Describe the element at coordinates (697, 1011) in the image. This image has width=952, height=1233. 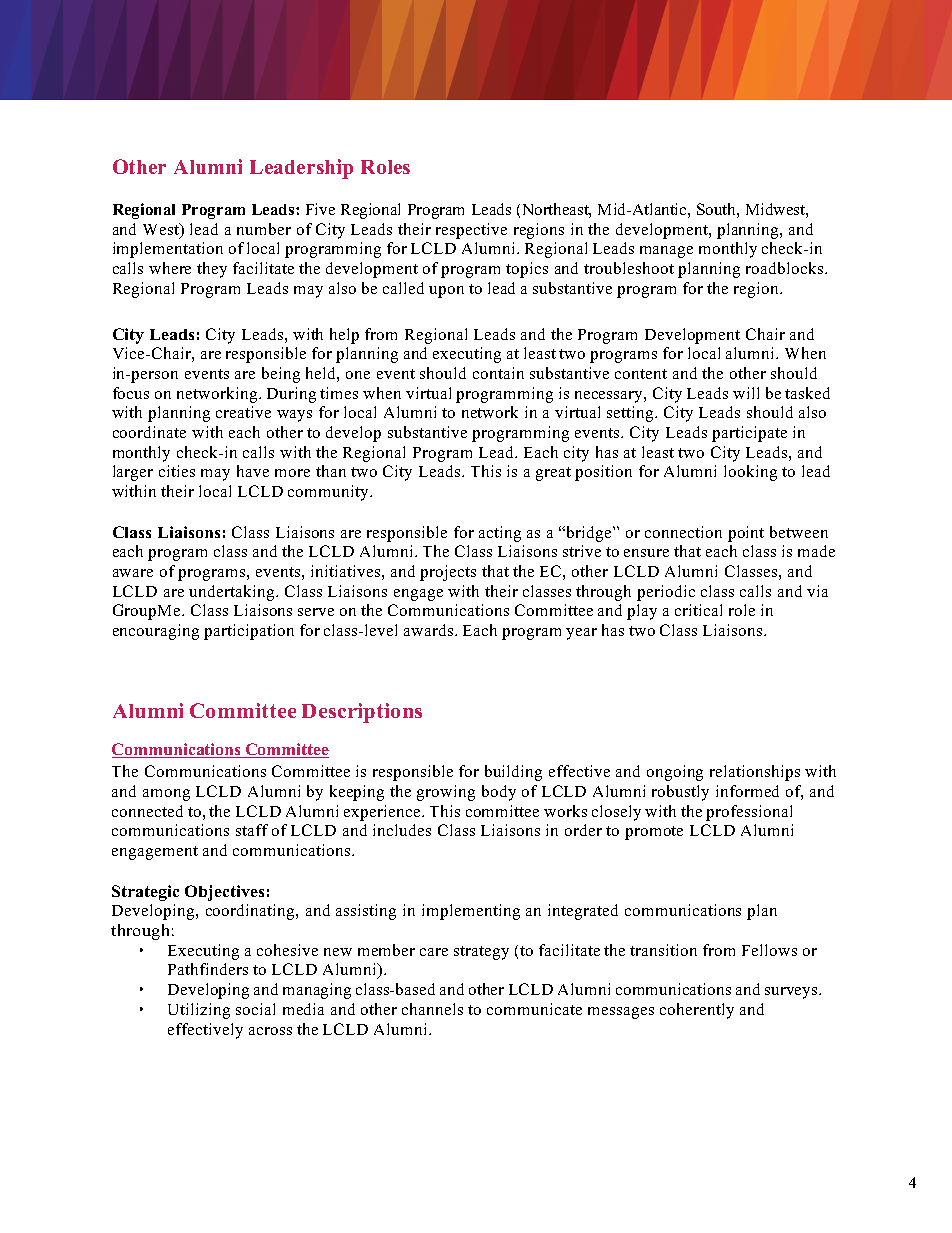
I see `coherently` at that location.
